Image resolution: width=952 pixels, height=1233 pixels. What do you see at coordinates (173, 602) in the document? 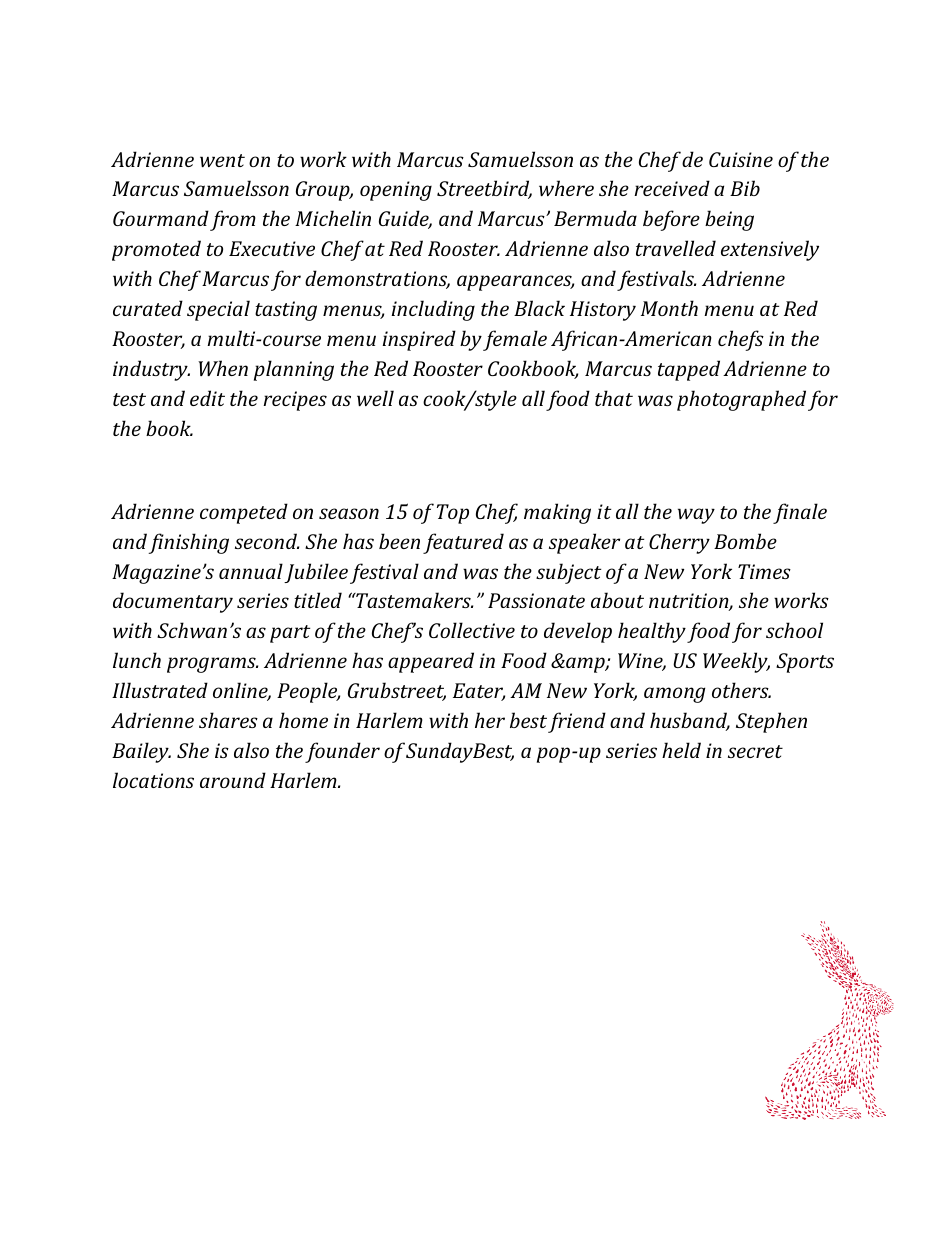
I see `documentary` at bounding box center [173, 602].
